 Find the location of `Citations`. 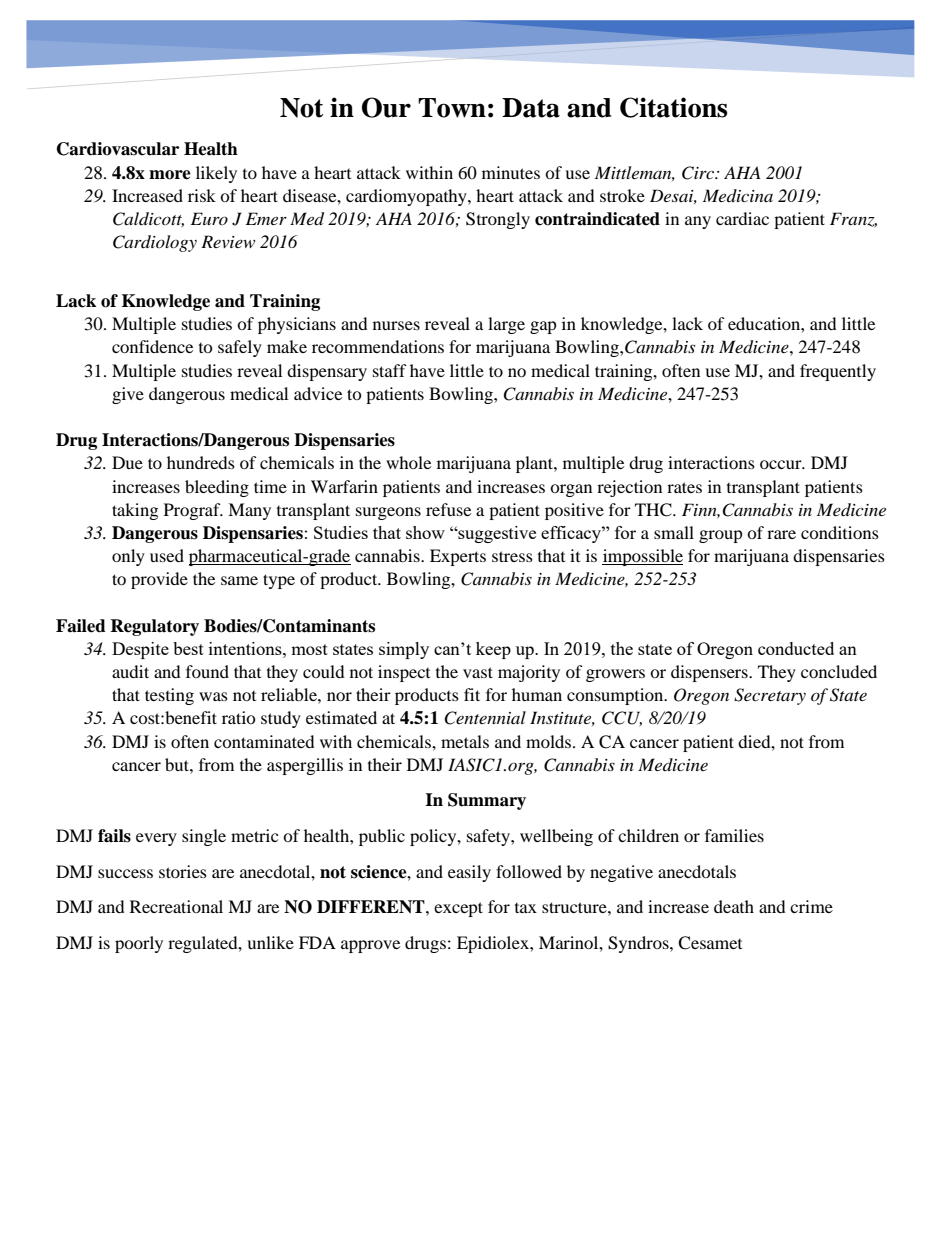

Citations is located at coordinates (673, 107).
